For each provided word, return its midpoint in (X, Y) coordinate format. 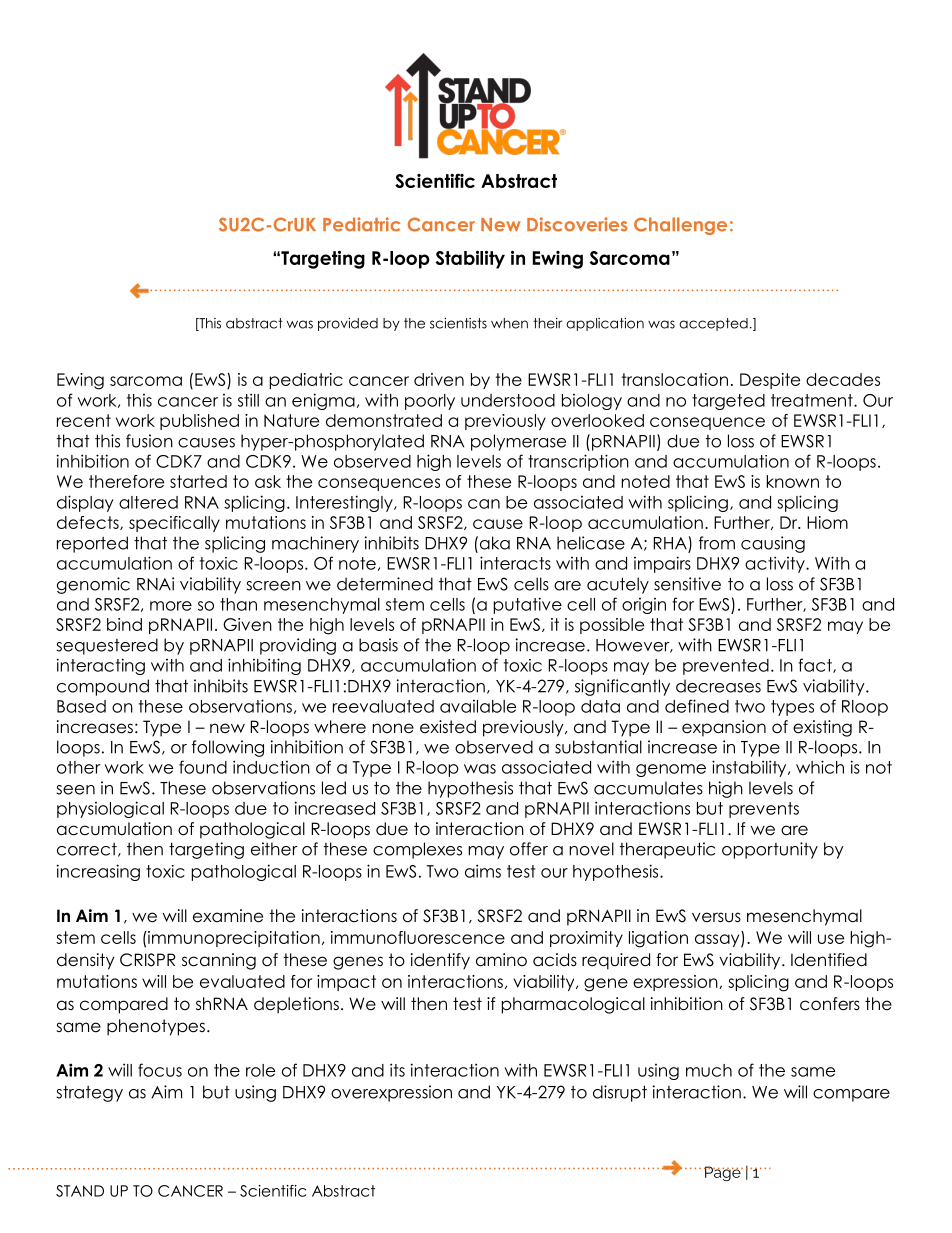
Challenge (680, 226)
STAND (80, 1191)
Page (723, 1174)
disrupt (620, 1093)
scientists (458, 323)
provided (348, 324)
